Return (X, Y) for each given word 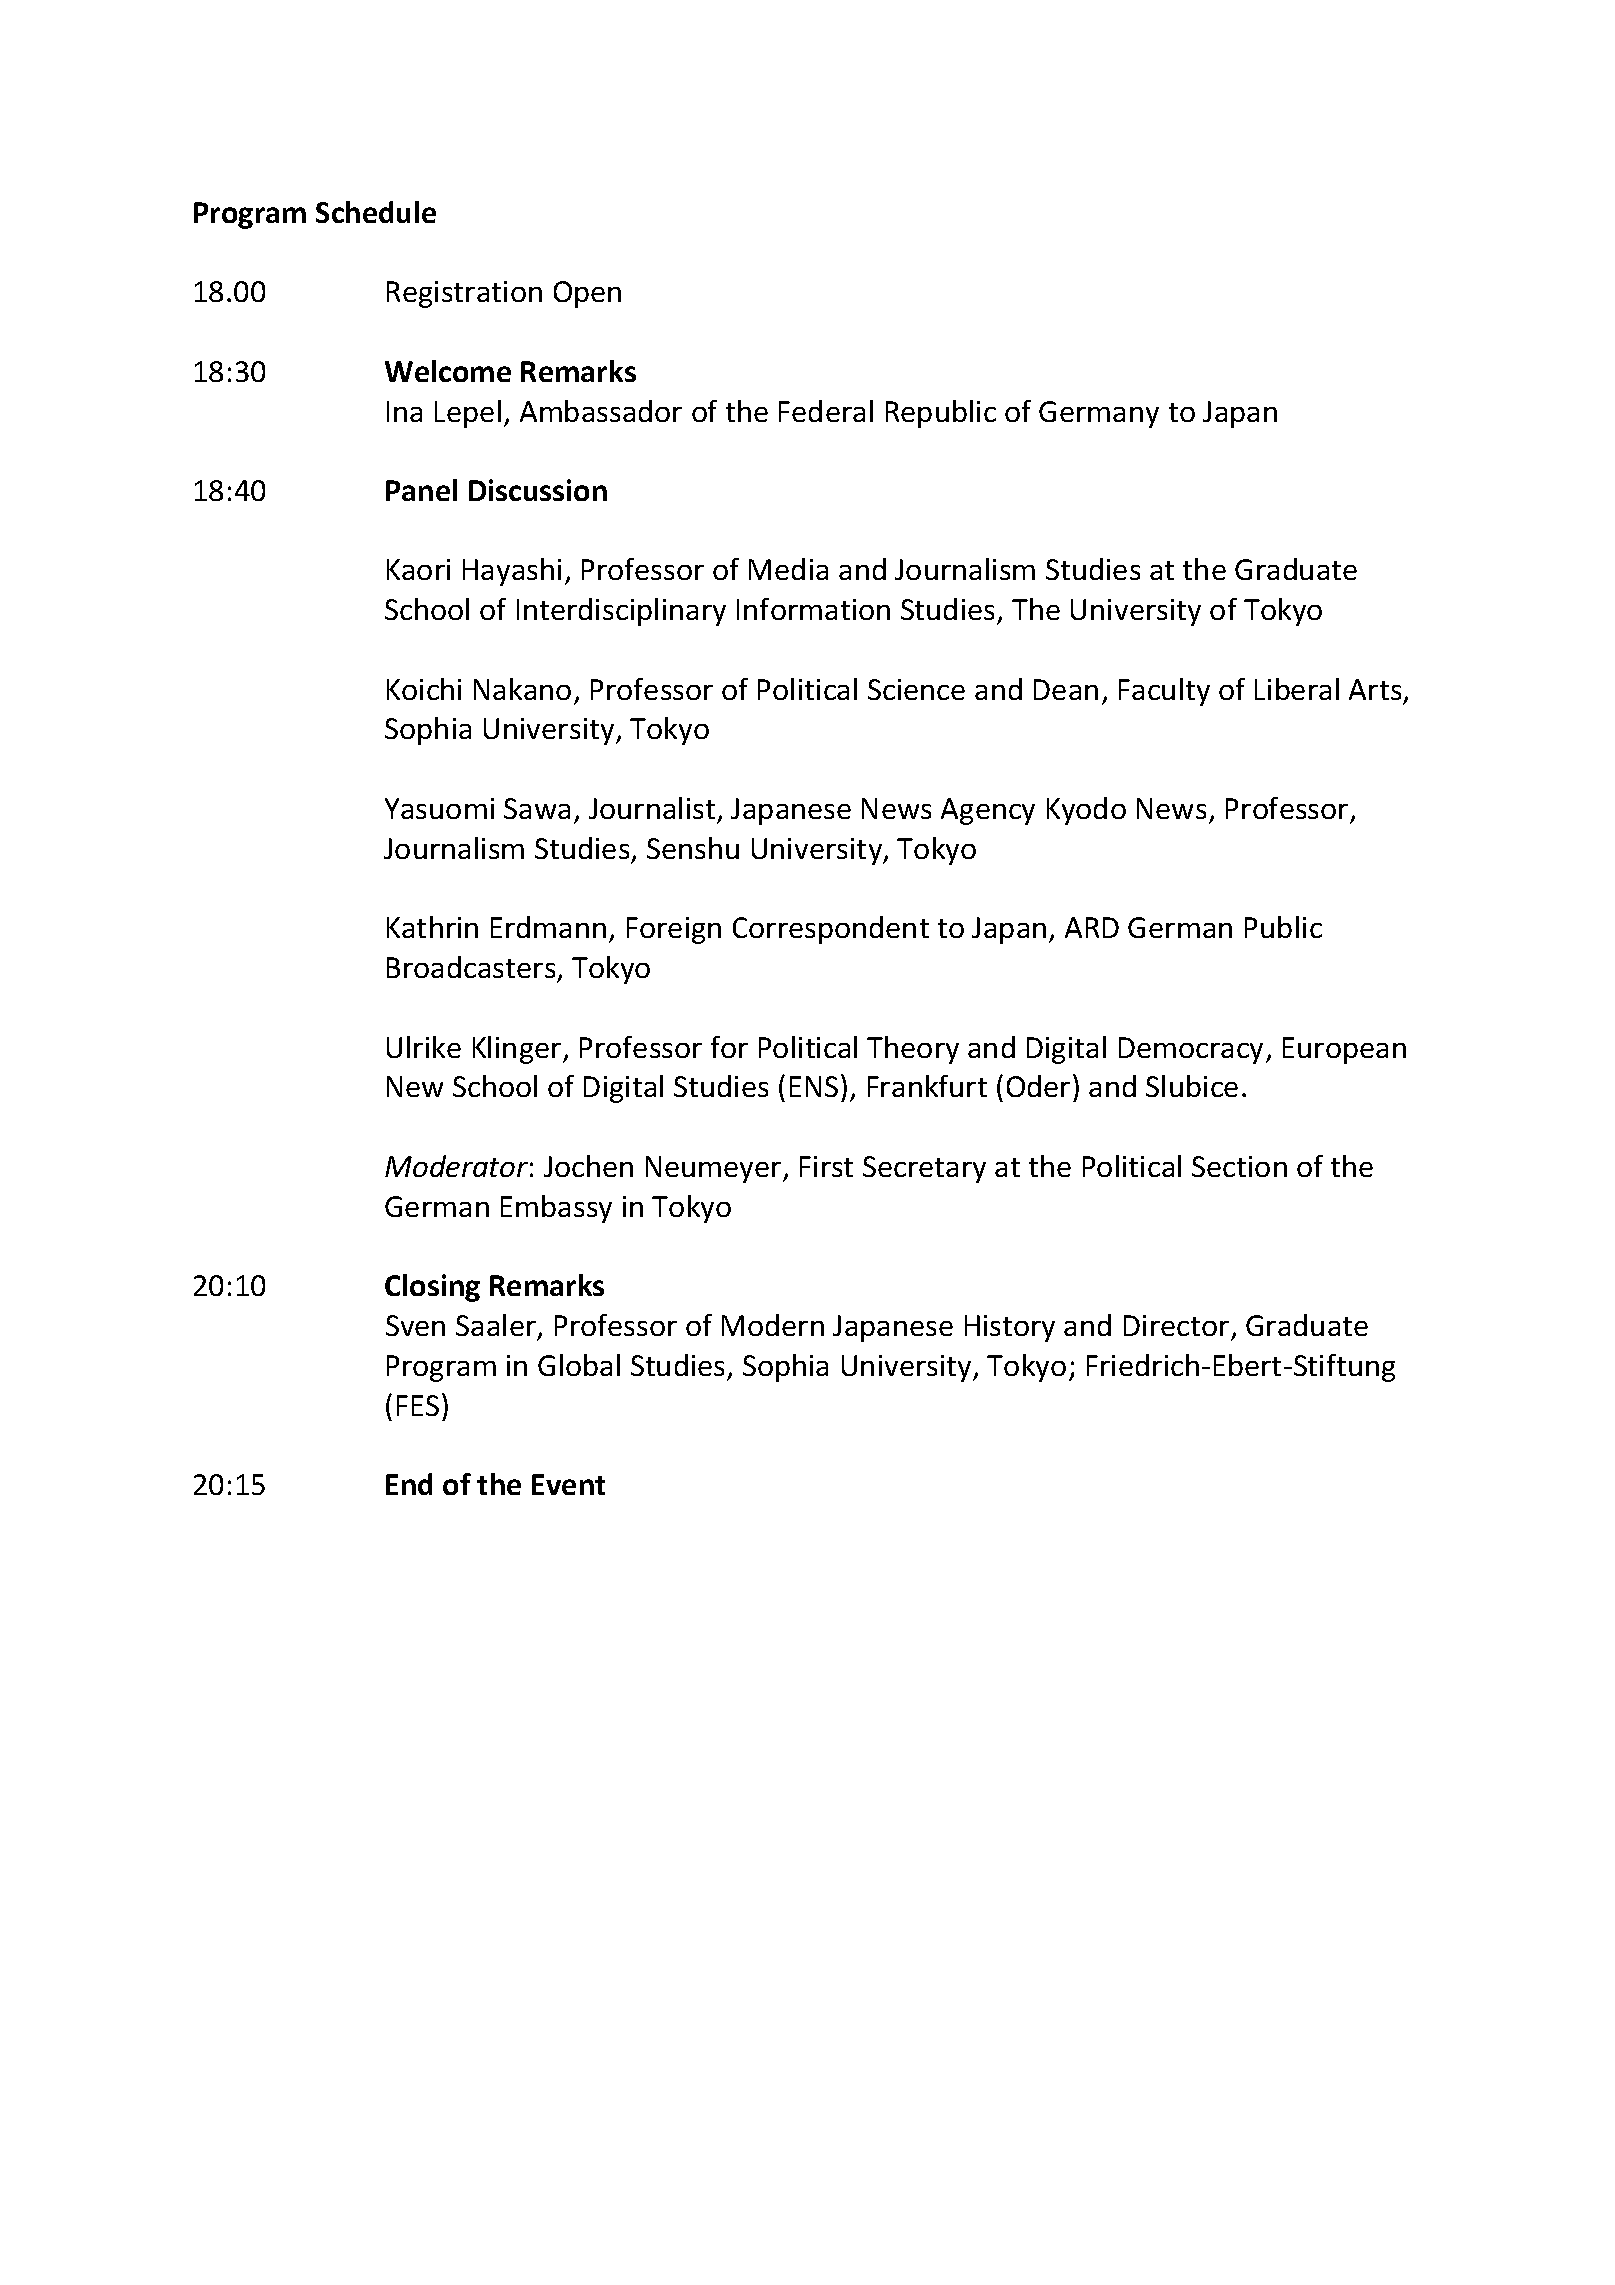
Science (916, 689)
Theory (913, 1050)
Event (568, 1484)
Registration (464, 294)
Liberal (1297, 689)
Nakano (522, 689)
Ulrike (424, 1047)
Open (587, 294)
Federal (826, 411)
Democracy (1193, 1050)
